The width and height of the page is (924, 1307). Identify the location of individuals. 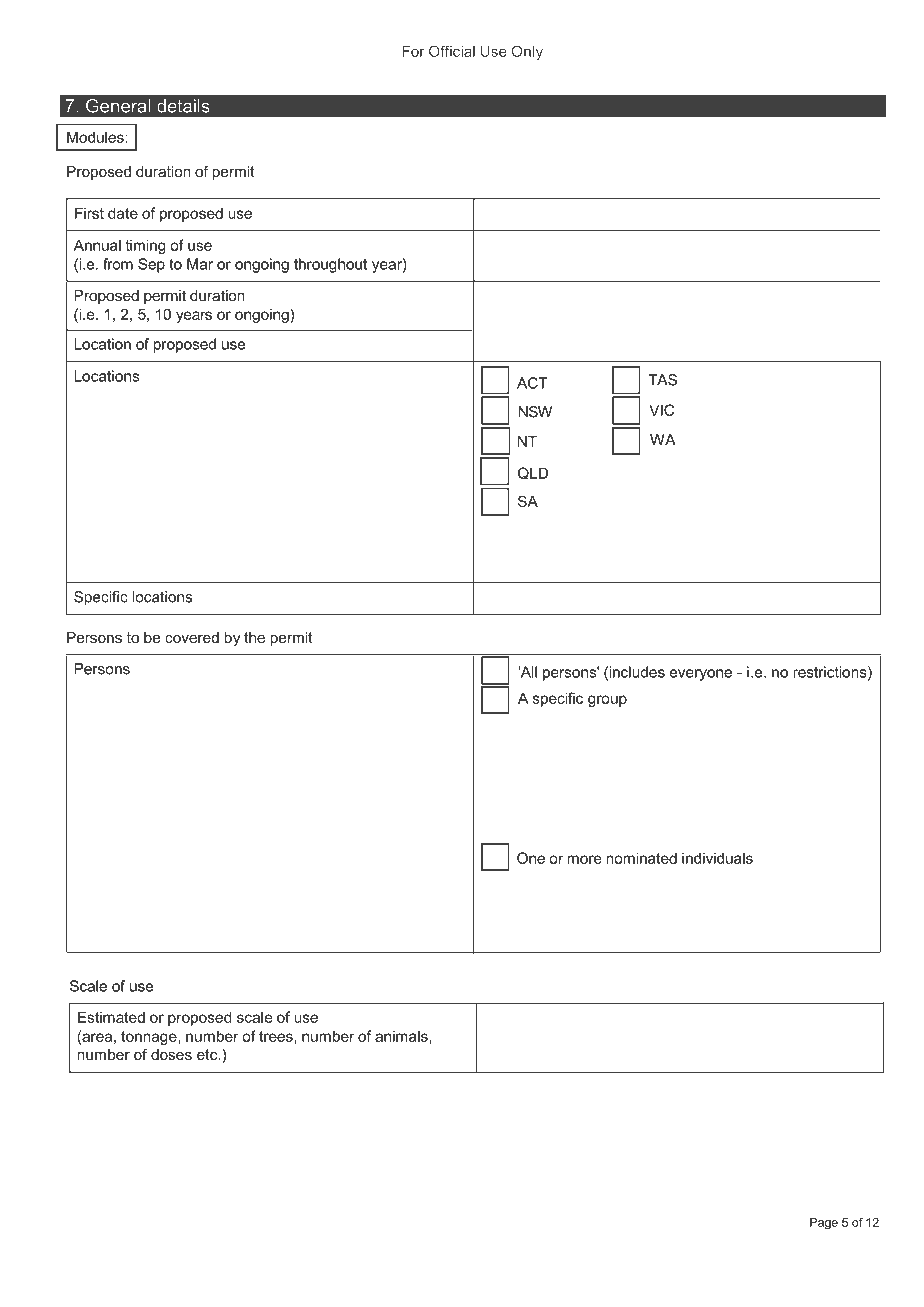
(717, 858).
